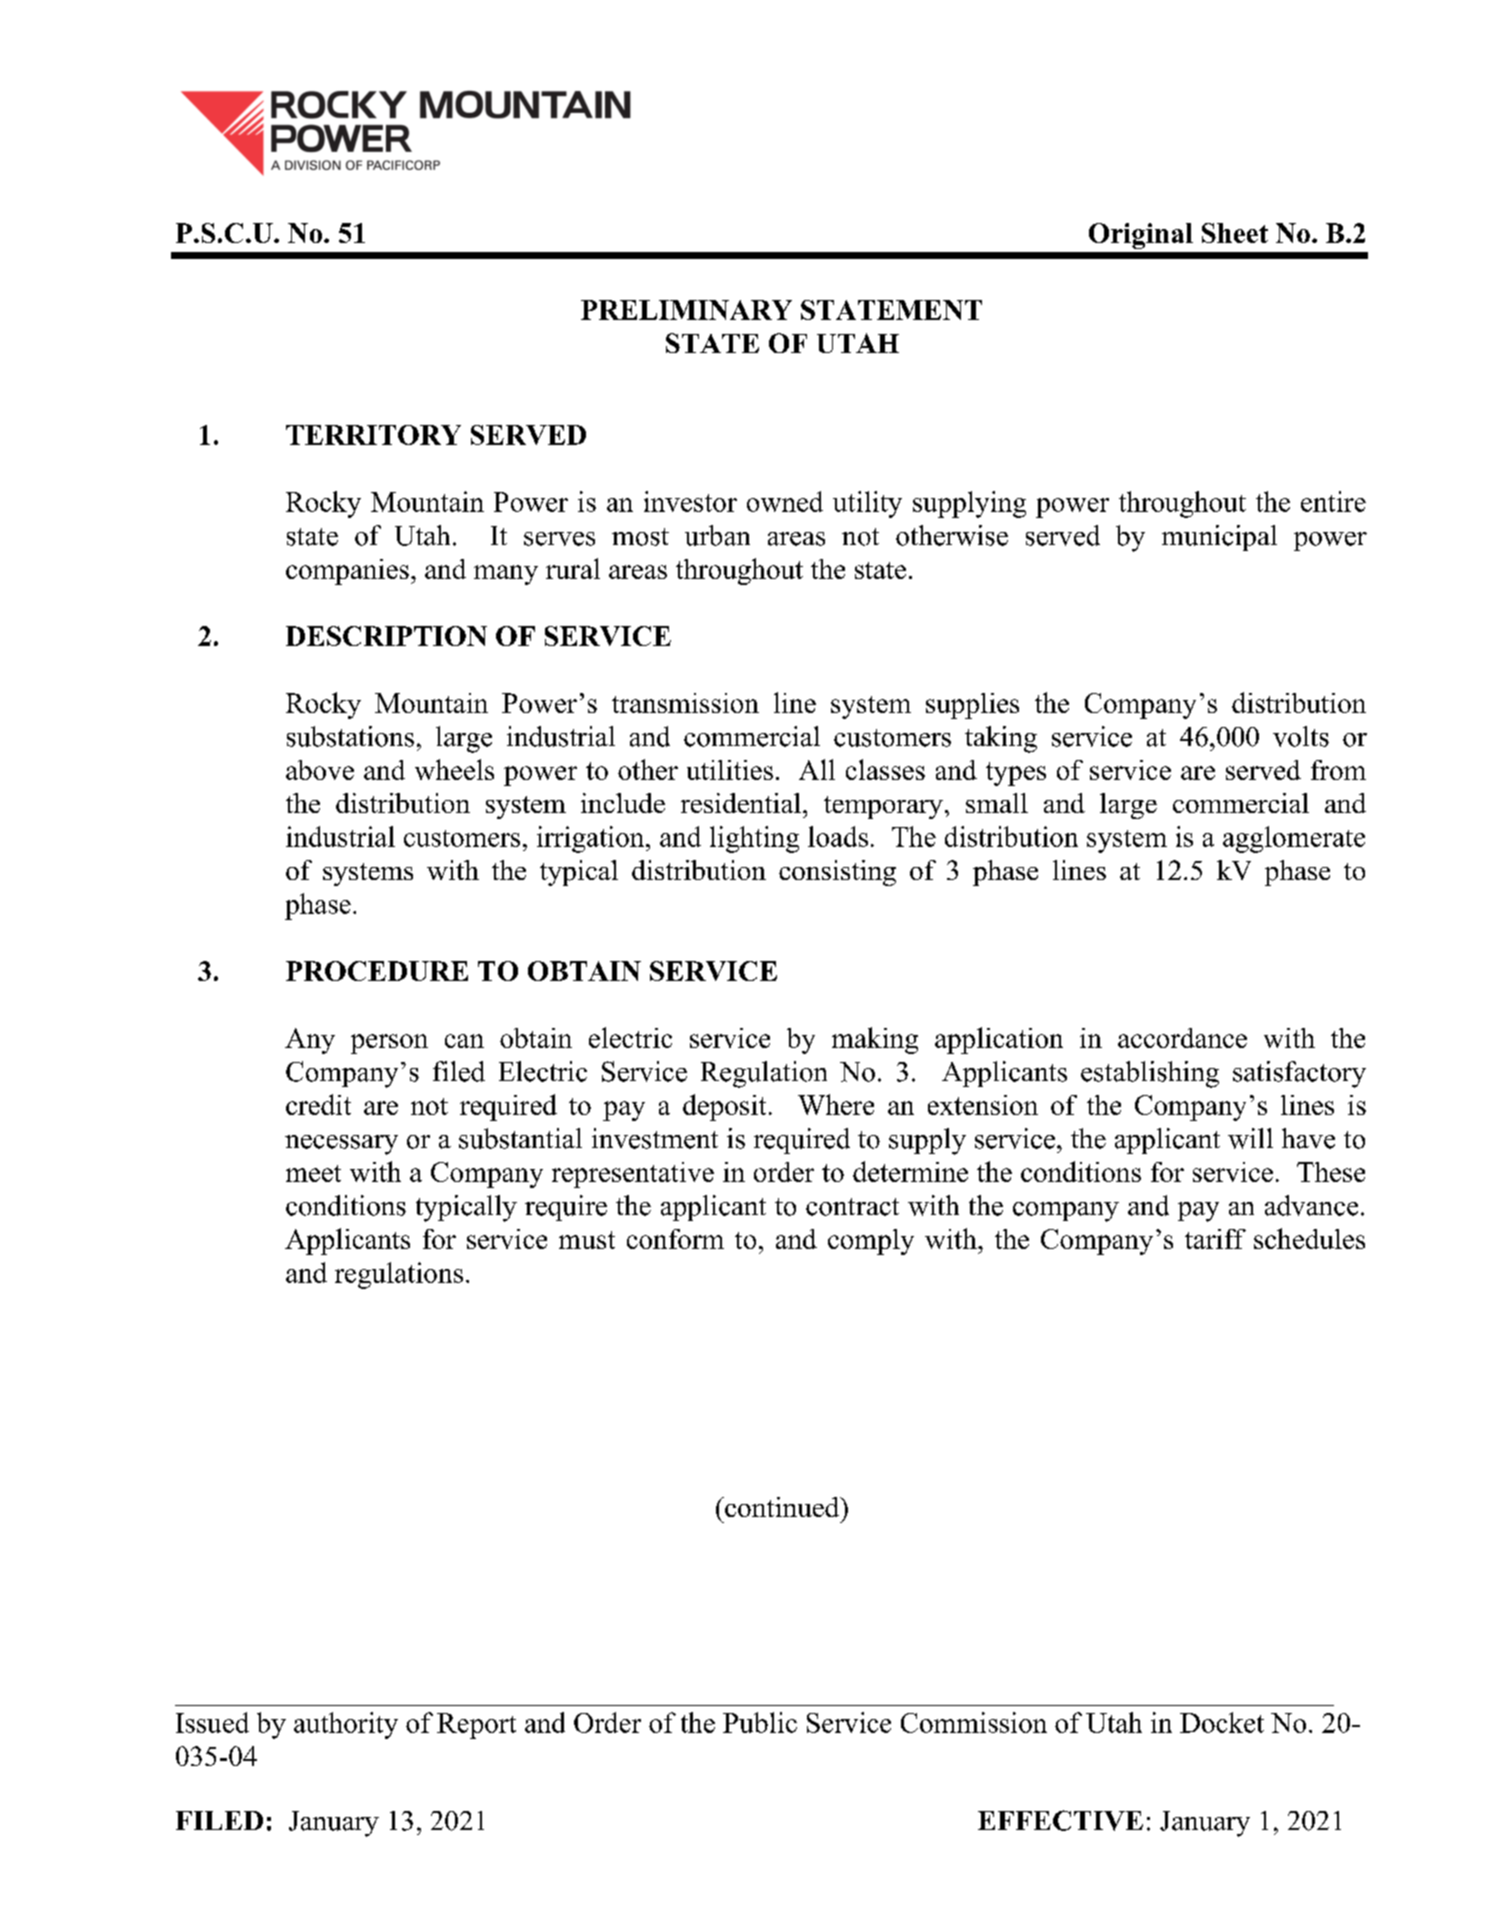  What do you see at coordinates (1182, 1038) in the screenshot?
I see `accordance` at bounding box center [1182, 1038].
